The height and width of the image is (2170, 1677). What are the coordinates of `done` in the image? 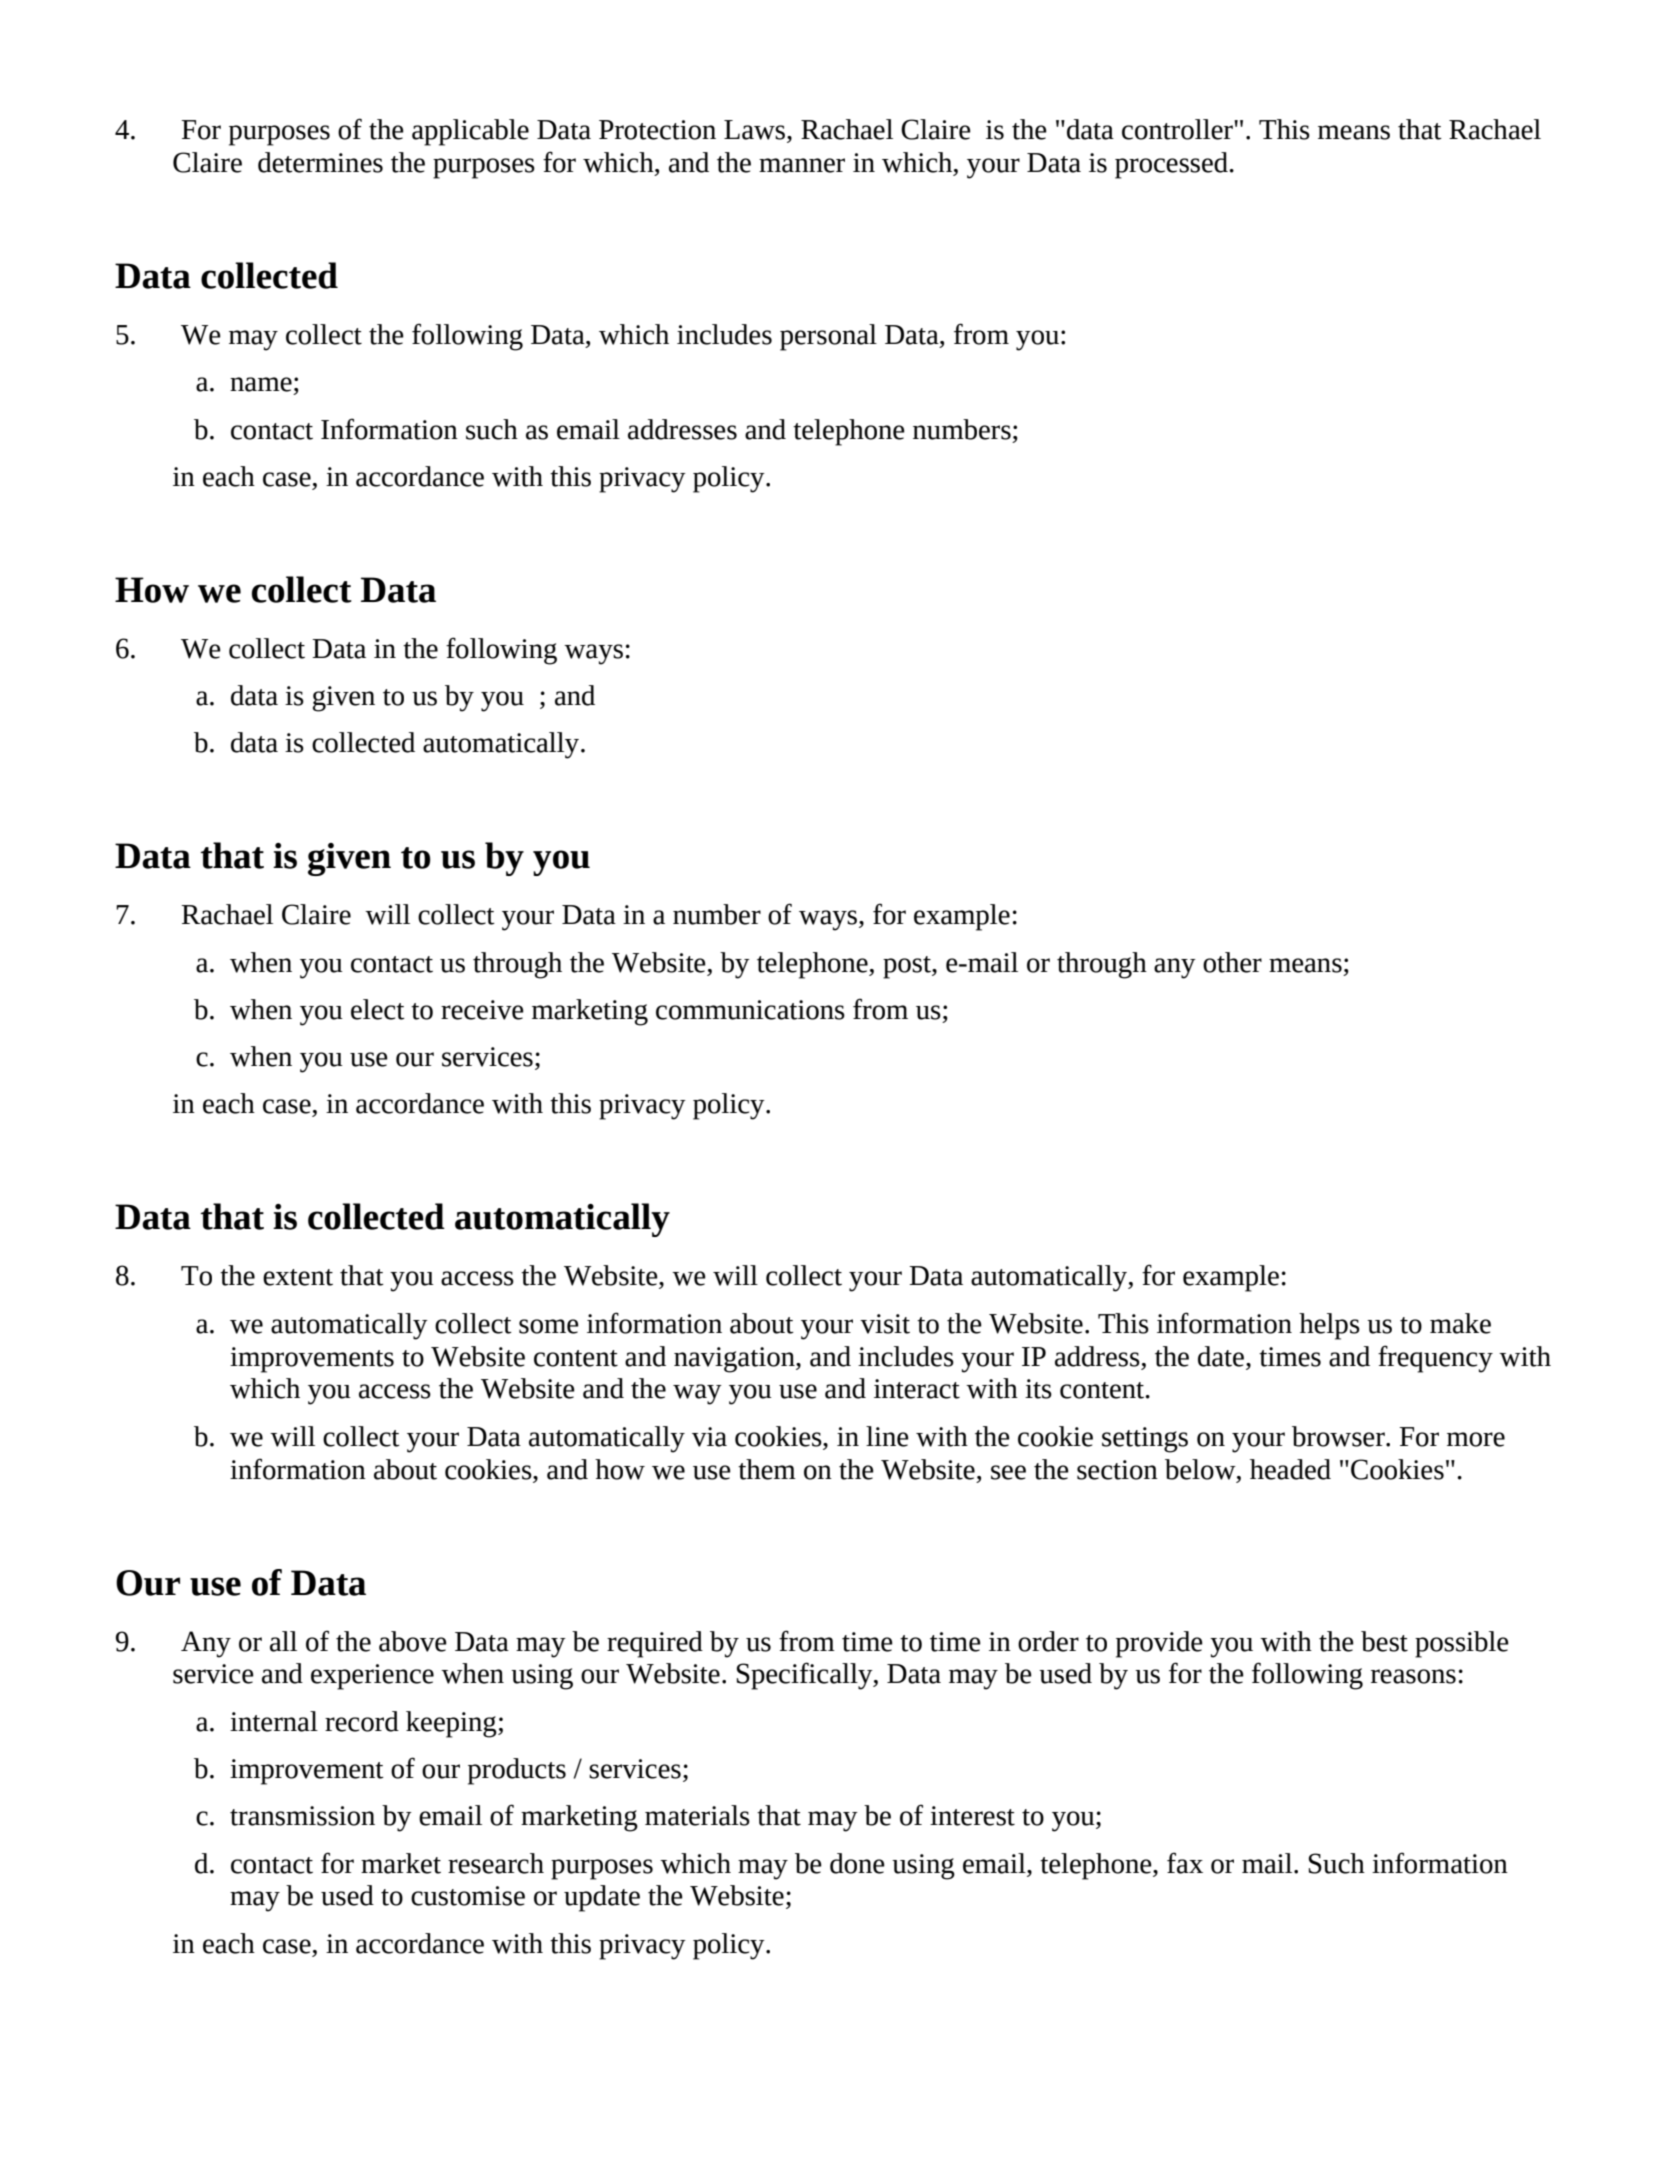 It's located at (857, 1863).
